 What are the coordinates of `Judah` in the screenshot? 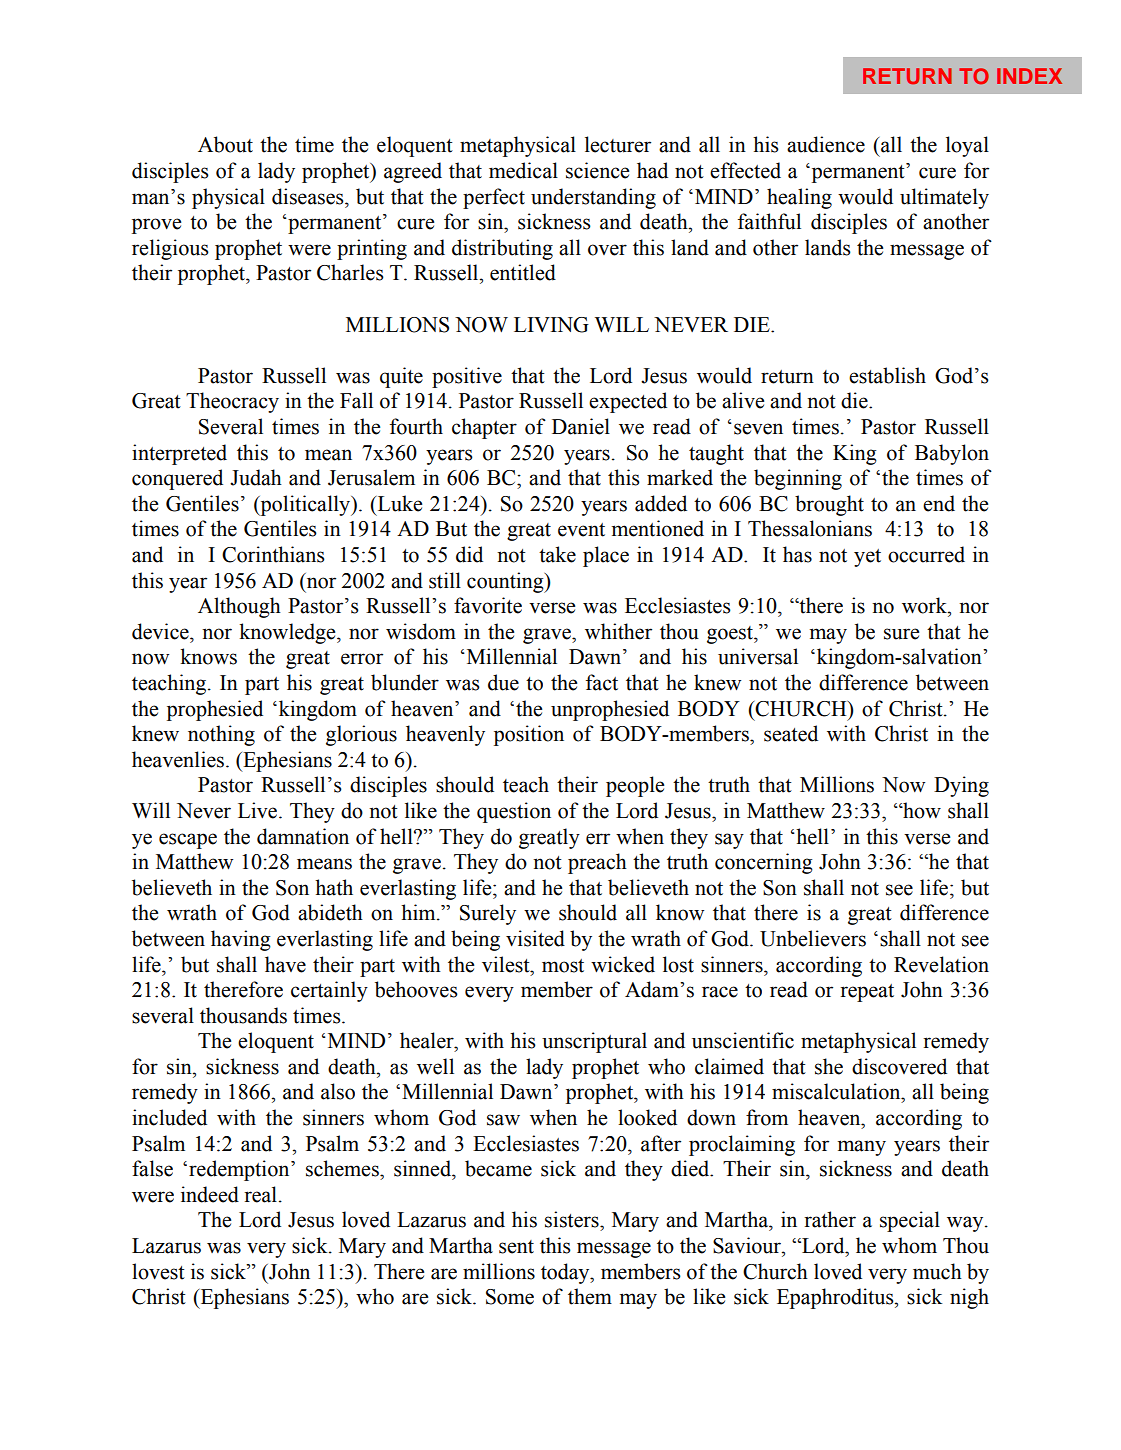 It's located at (256, 477).
